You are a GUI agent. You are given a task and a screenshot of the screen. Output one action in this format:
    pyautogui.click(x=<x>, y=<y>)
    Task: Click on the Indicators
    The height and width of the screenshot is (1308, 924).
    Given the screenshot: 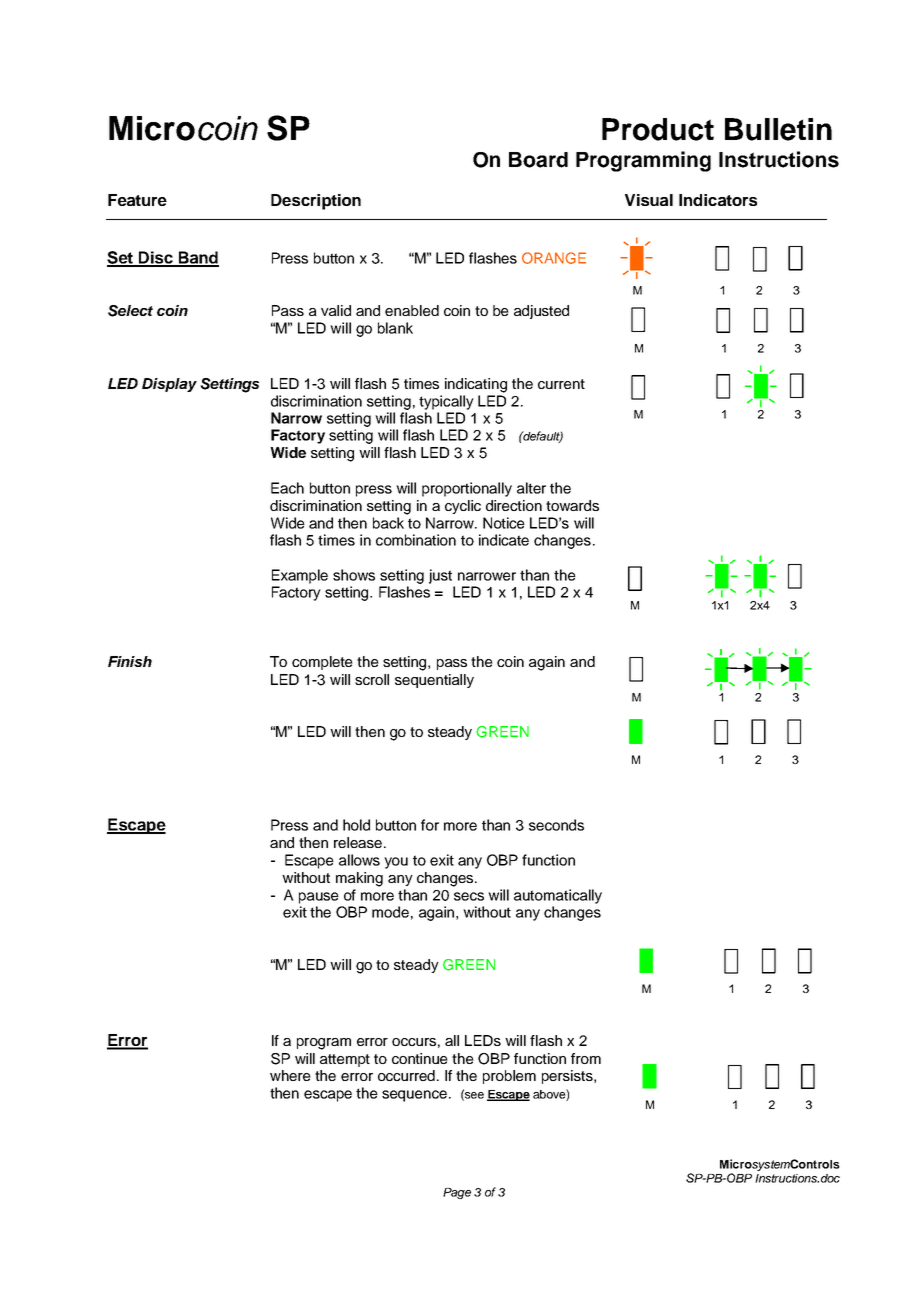 What is the action you would take?
    pyautogui.click(x=718, y=200)
